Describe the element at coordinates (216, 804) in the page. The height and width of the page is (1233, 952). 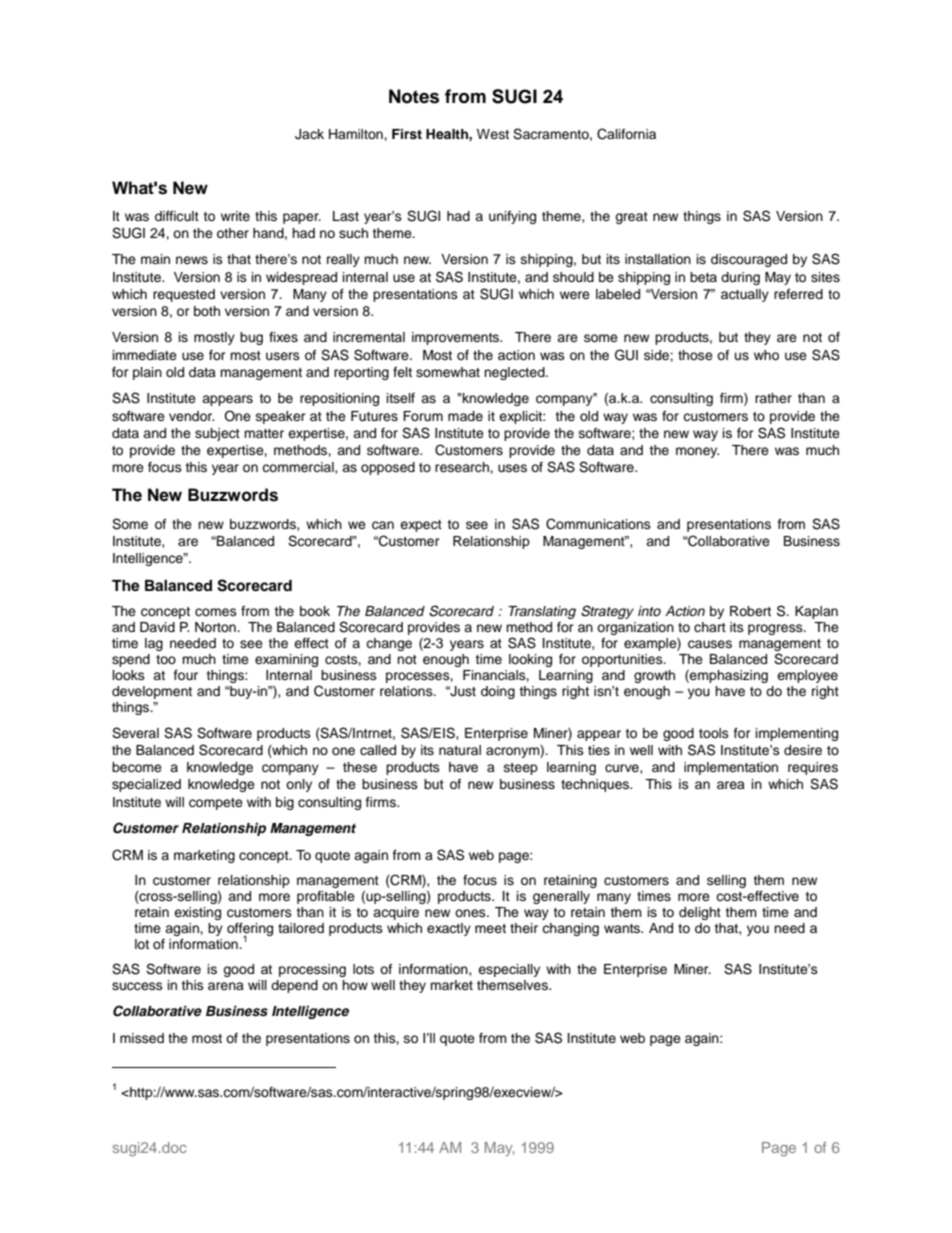
I see `compete` at that location.
